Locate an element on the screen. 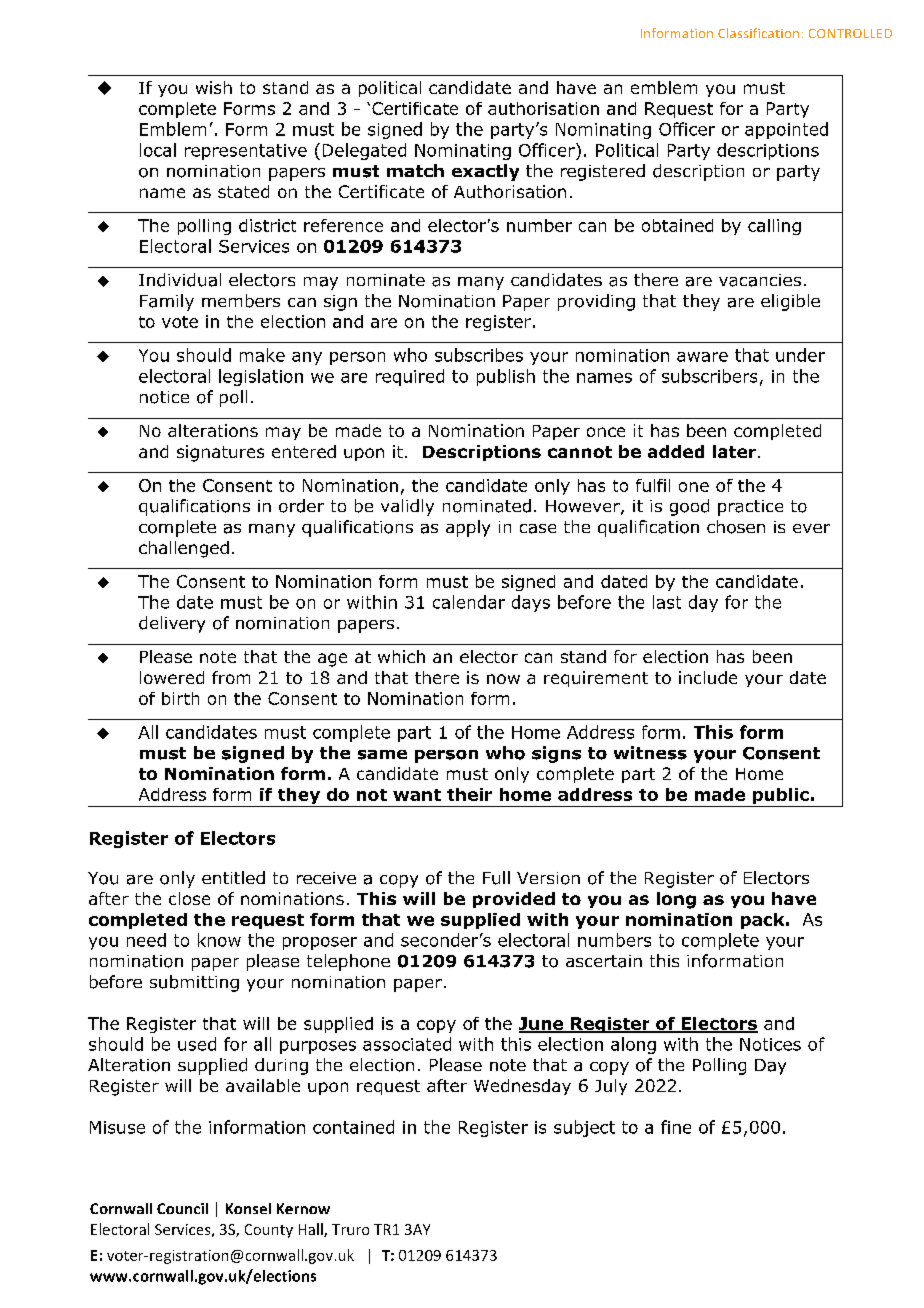 The width and height of the screenshot is (924, 1308). exactly is located at coordinates (485, 172).
